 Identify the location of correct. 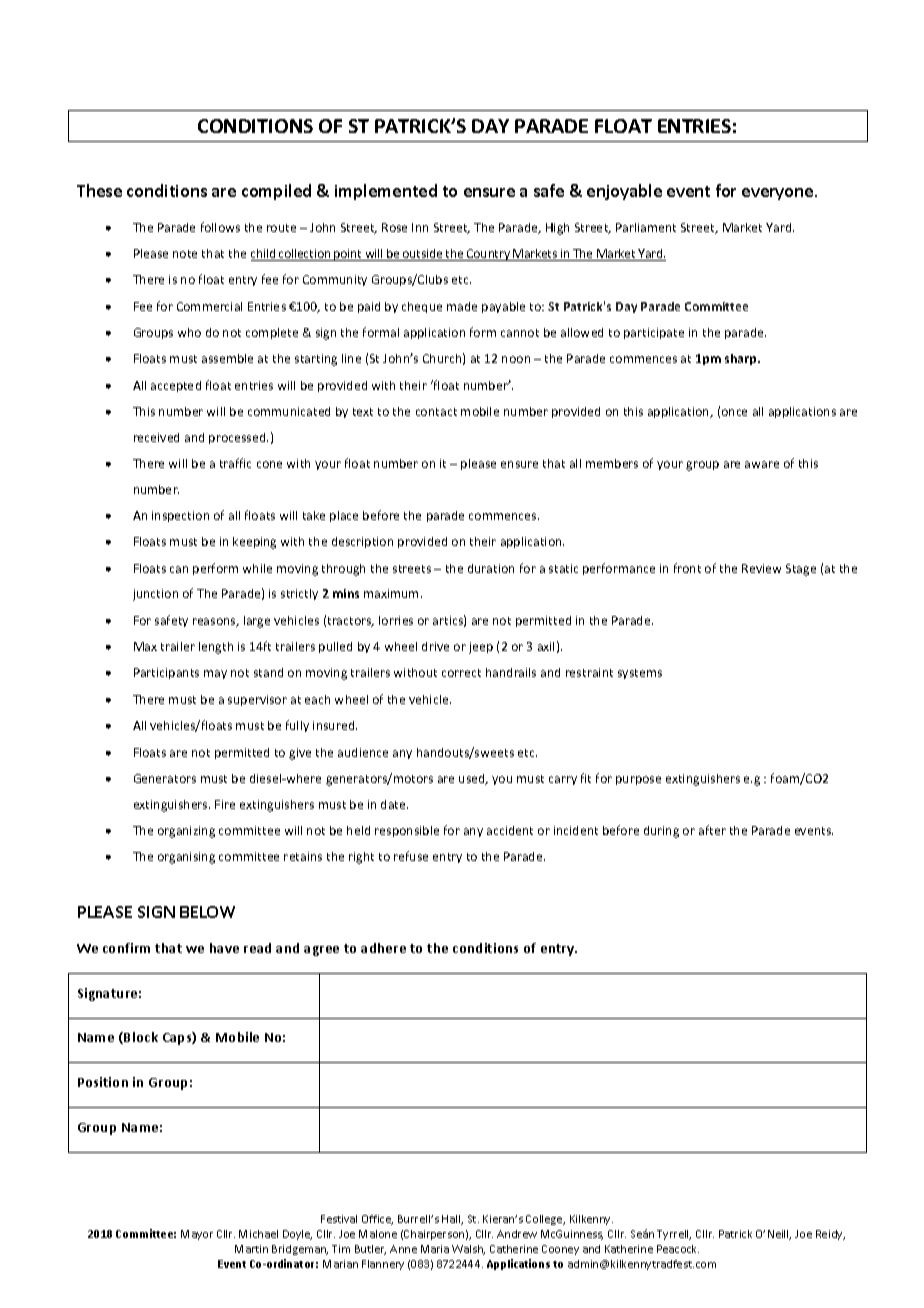
(461, 673).
